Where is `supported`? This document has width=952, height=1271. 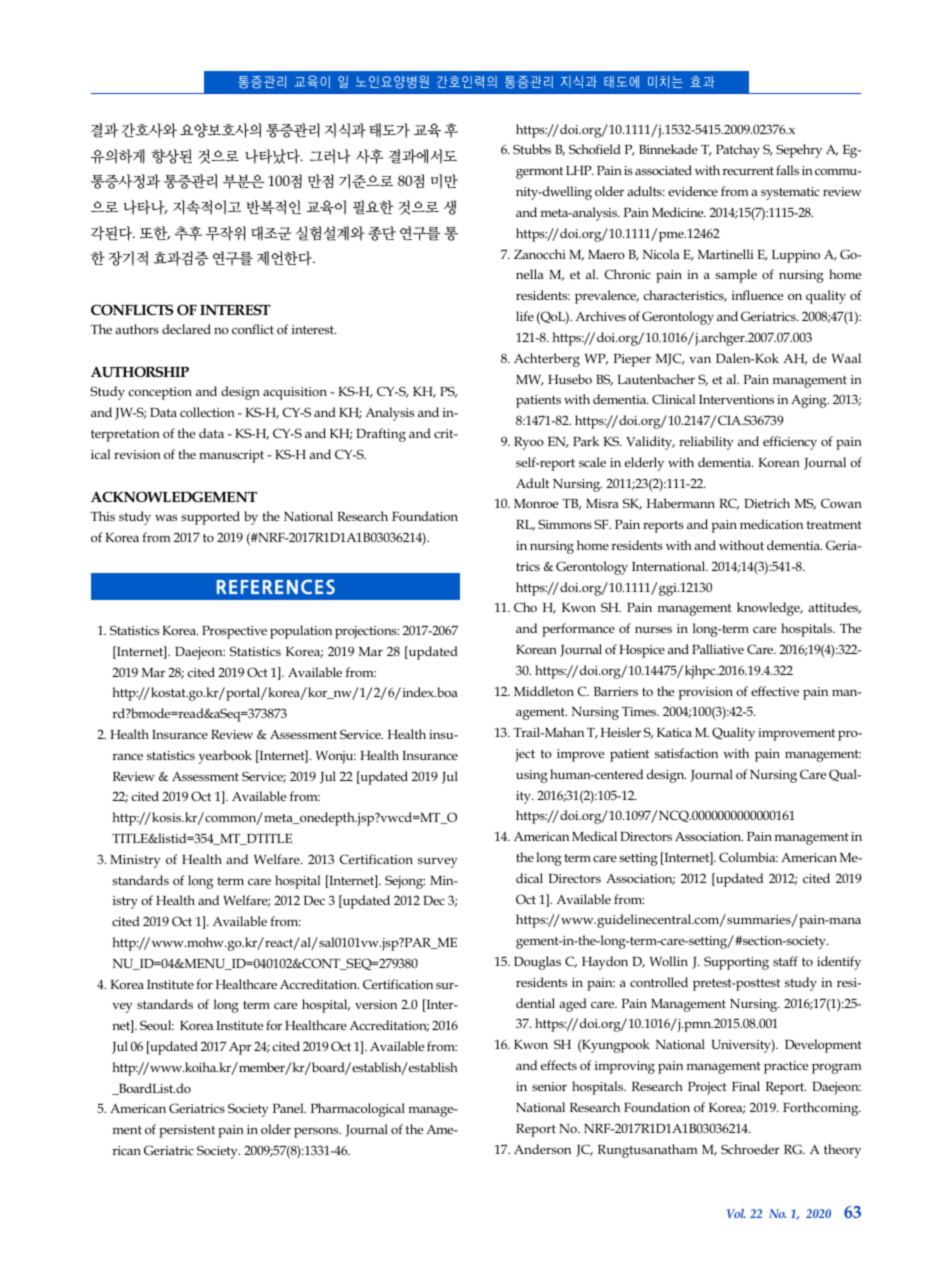
supported is located at coordinates (210, 518).
